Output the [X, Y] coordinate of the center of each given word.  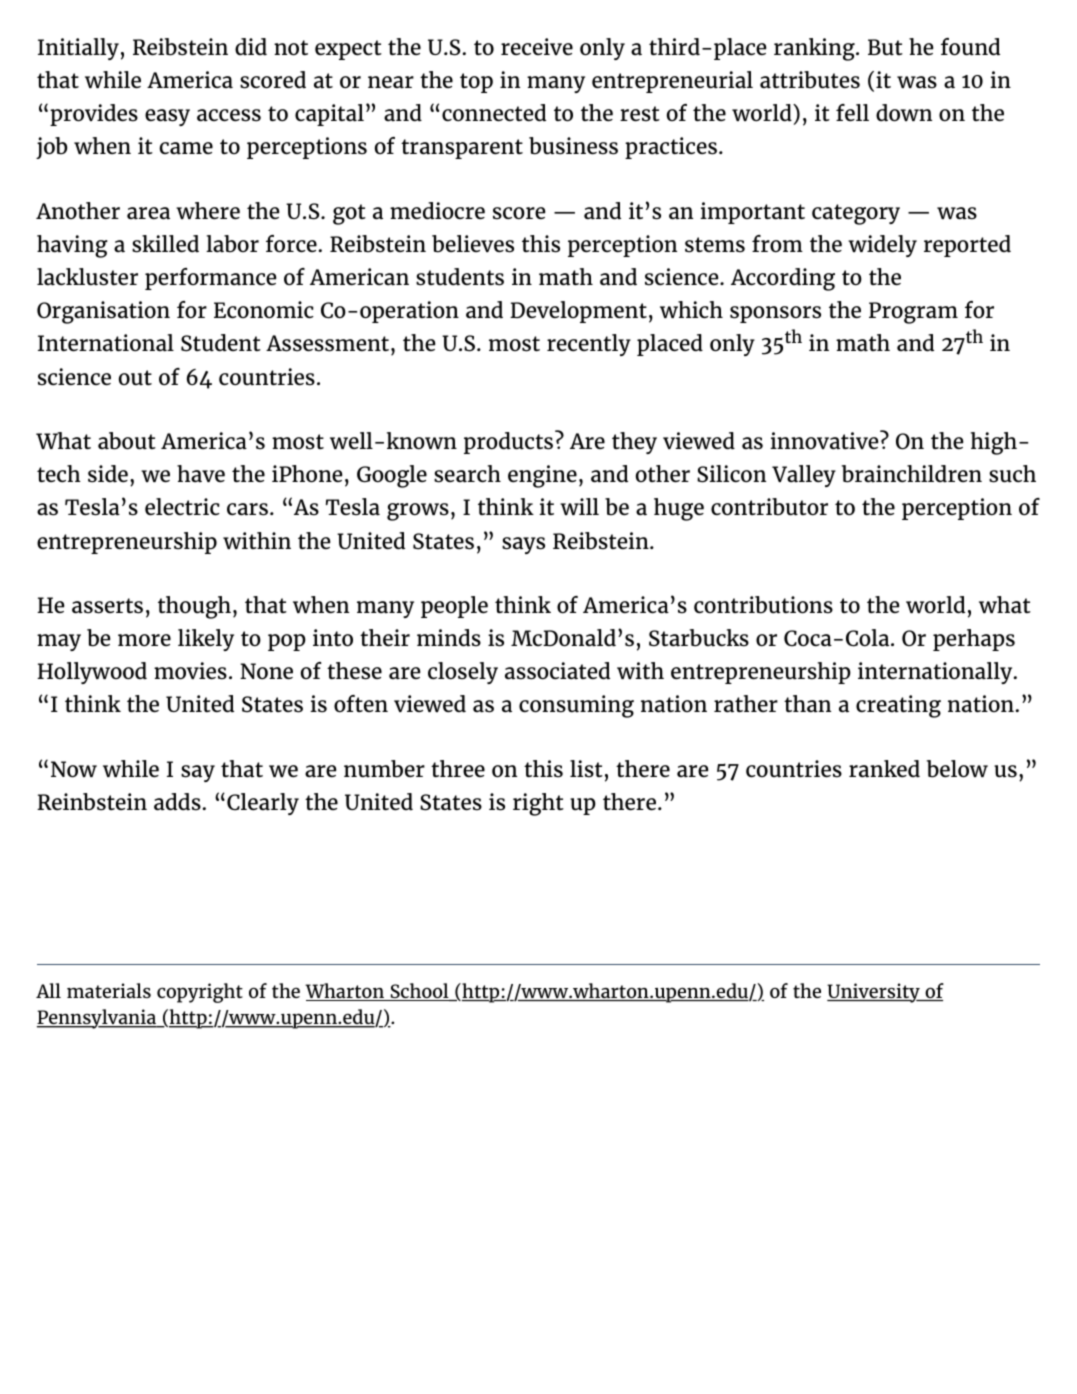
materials [109, 990]
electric [182, 507]
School [419, 992]
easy [167, 117]
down [904, 113]
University [874, 993]
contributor [769, 507]
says [523, 545]
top [476, 83]
